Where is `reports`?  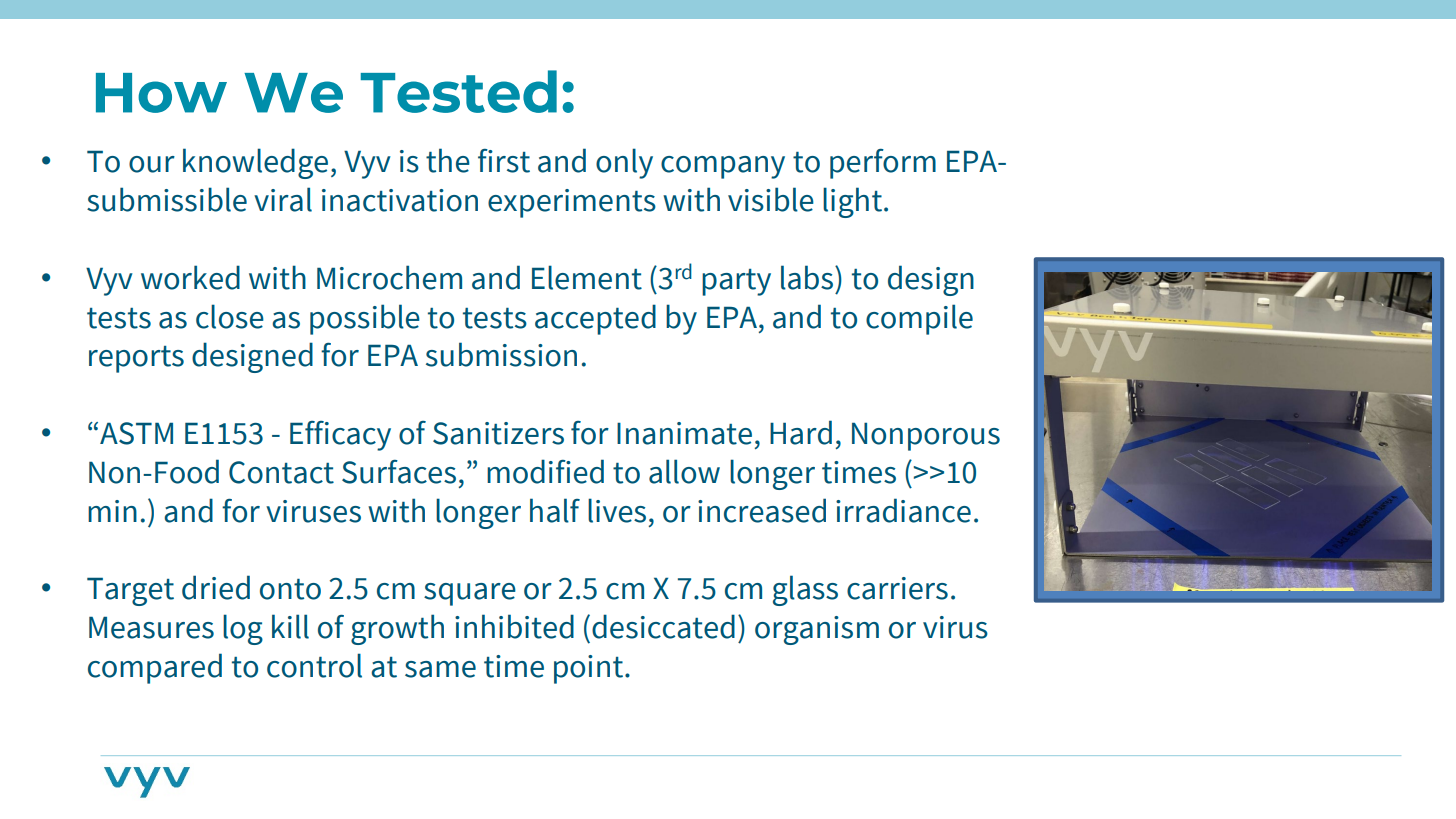 reports is located at coordinates (136, 359).
